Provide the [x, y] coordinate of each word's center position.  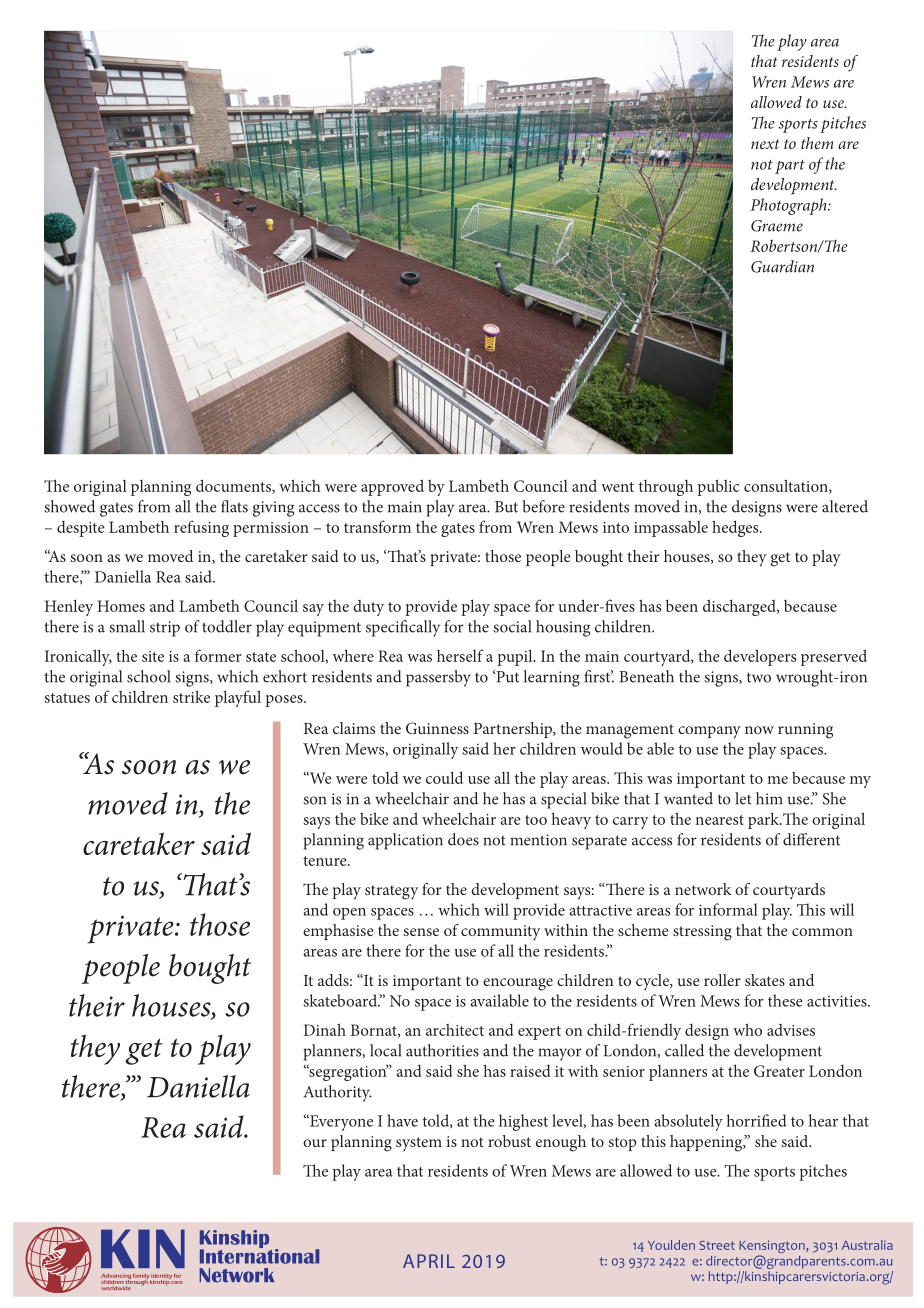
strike [191, 696]
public [718, 487]
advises [791, 1030]
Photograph [789, 206]
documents [234, 486]
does [463, 839]
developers [760, 657]
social [512, 626]
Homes [121, 606]
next [765, 144]
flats [234, 506]
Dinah [325, 1029]
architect [455, 1030]
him [769, 798]
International [259, 1255]
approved [392, 487]
